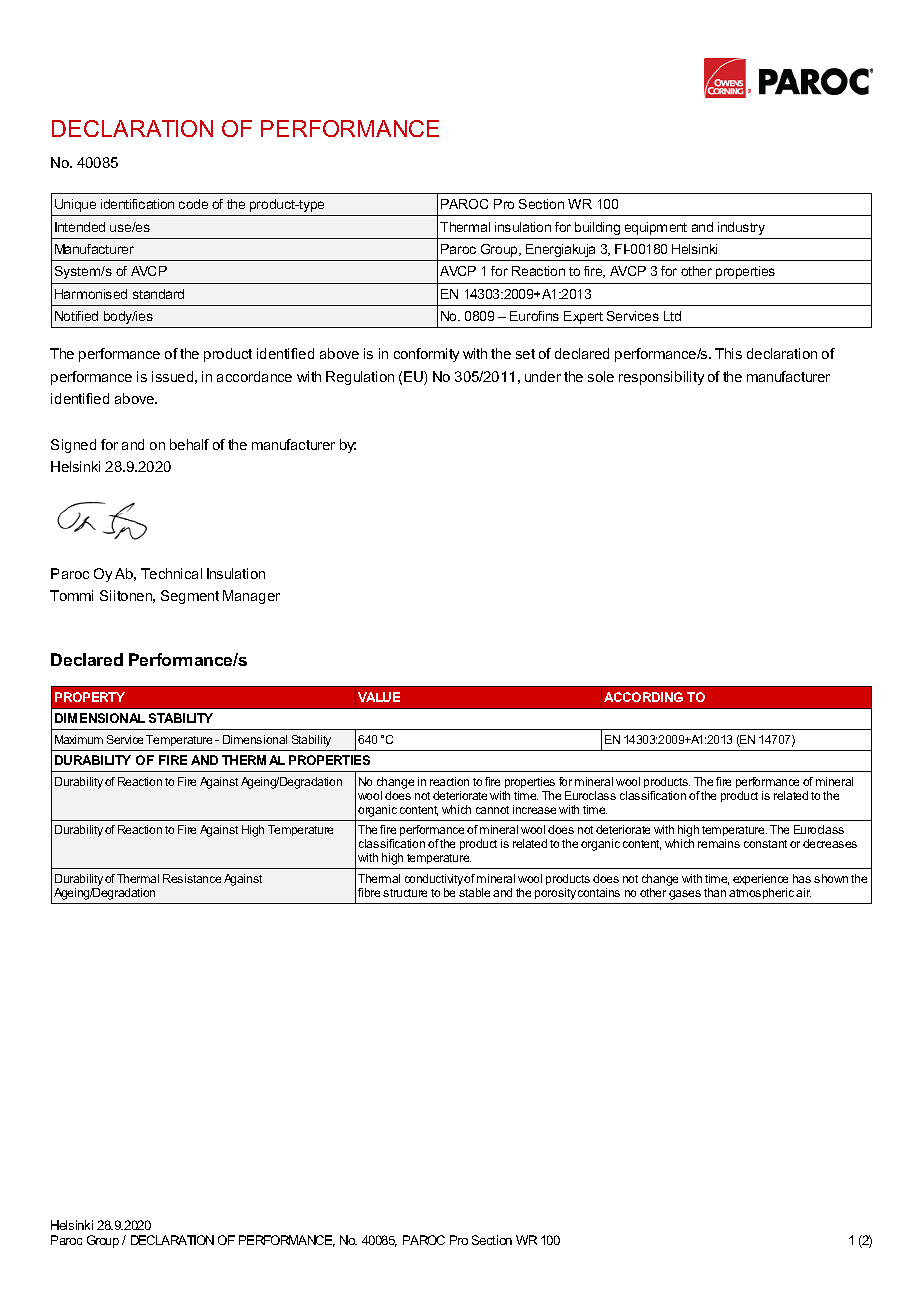 The width and height of the screenshot is (924, 1308). I want to click on identification, so click(137, 204).
